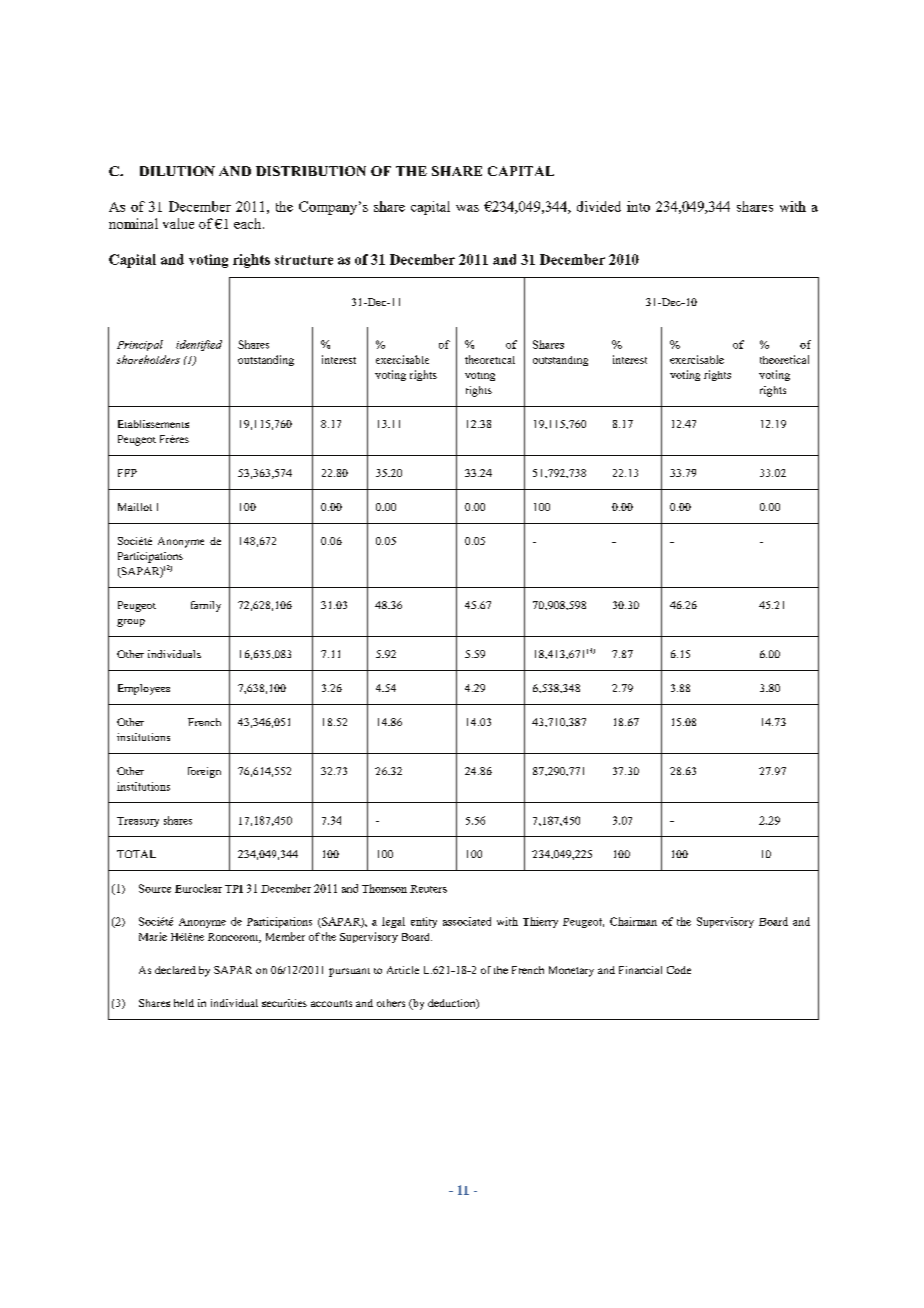  Describe the element at coordinates (428, 889) in the screenshot. I see `Reuters` at that location.
